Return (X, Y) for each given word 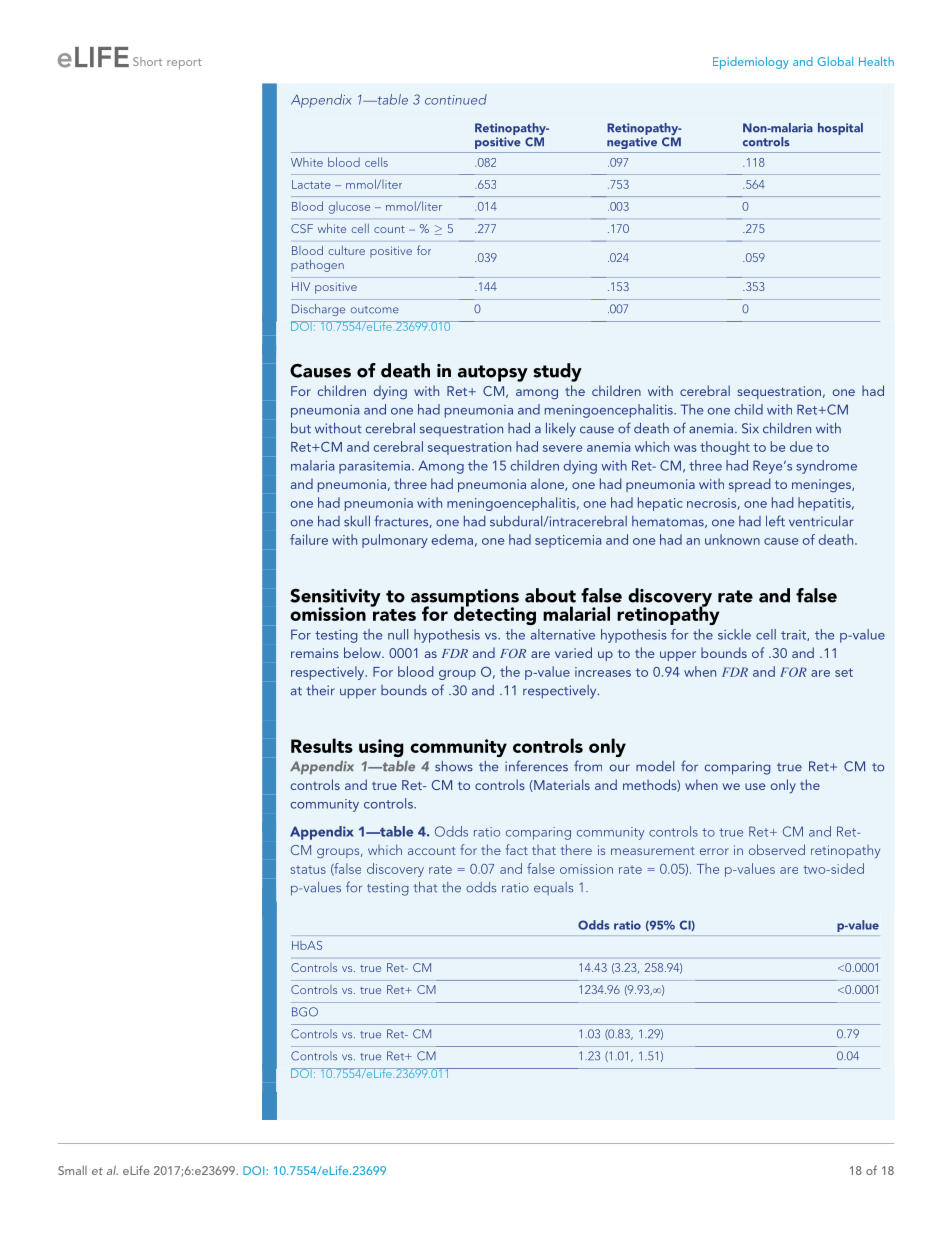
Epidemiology (751, 63)
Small (72, 1170)
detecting (495, 614)
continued (456, 99)
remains (315, 653)
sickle (734, 634)
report (184, 64)
